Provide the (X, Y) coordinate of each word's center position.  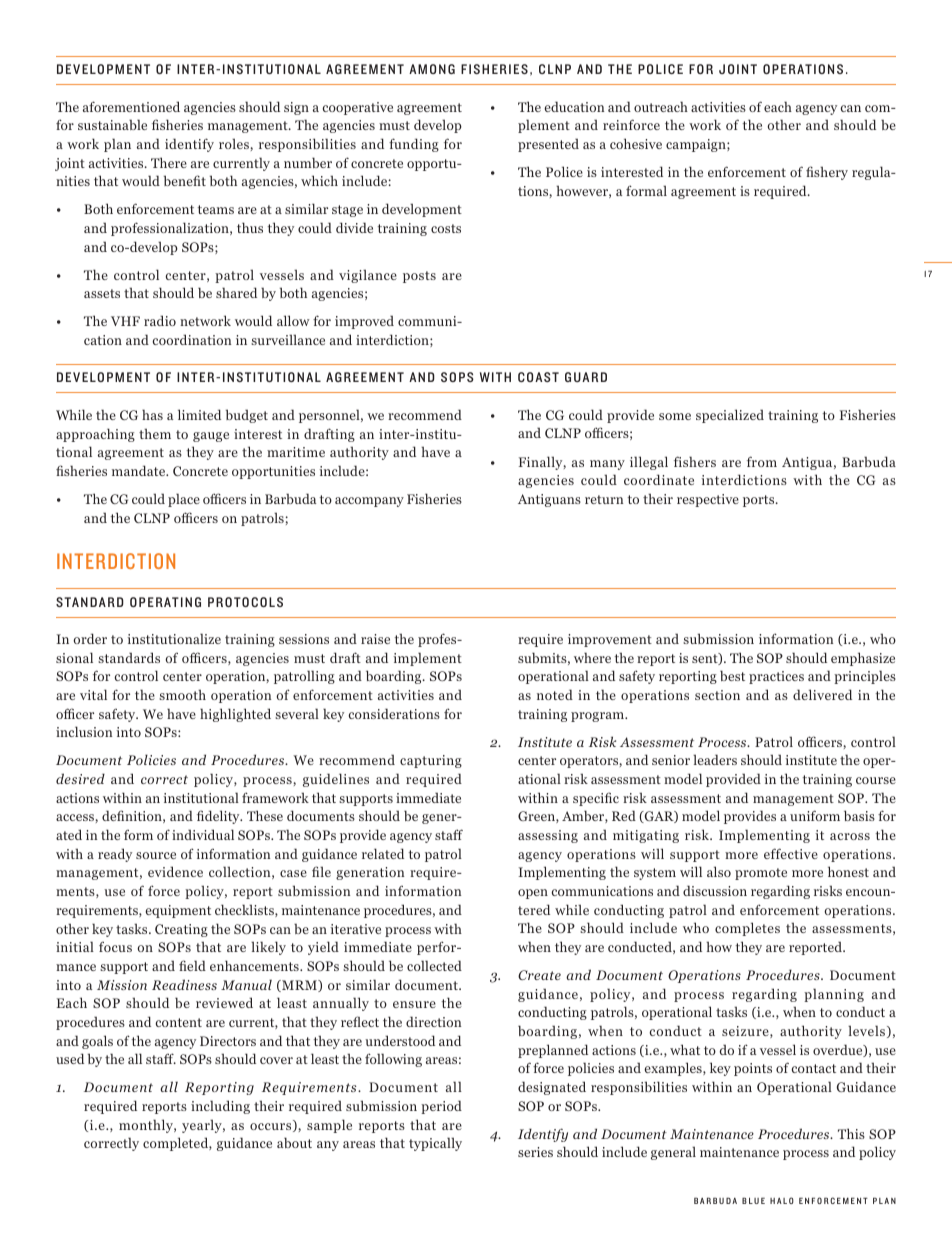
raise (375, 639)
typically (435, 1144)
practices (776, 677)
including (220, 1107)
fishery (827, 173)
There (169, 162)
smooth (182, 695)
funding (414, 145)
